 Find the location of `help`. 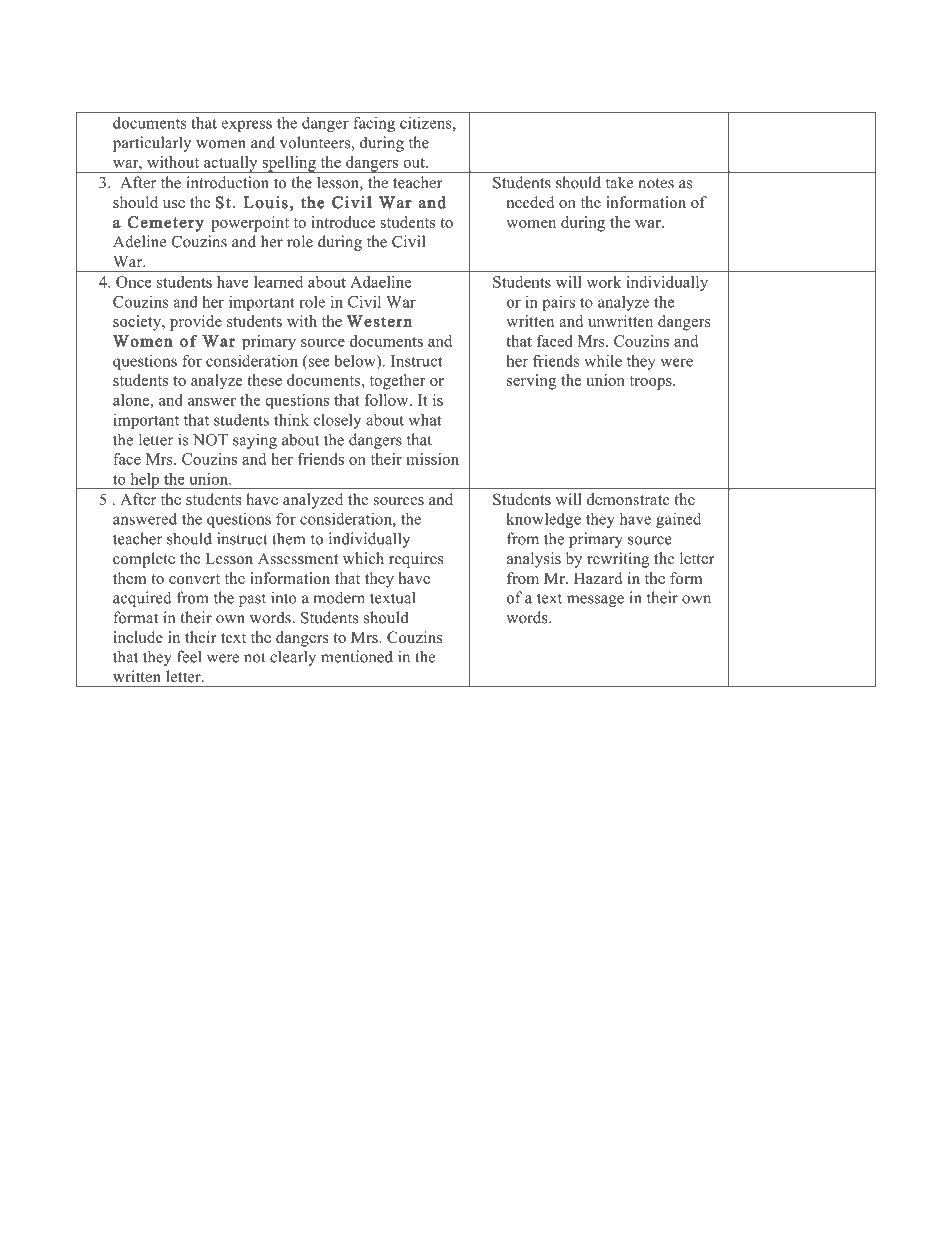

help is located at coordinates (145, 481).
